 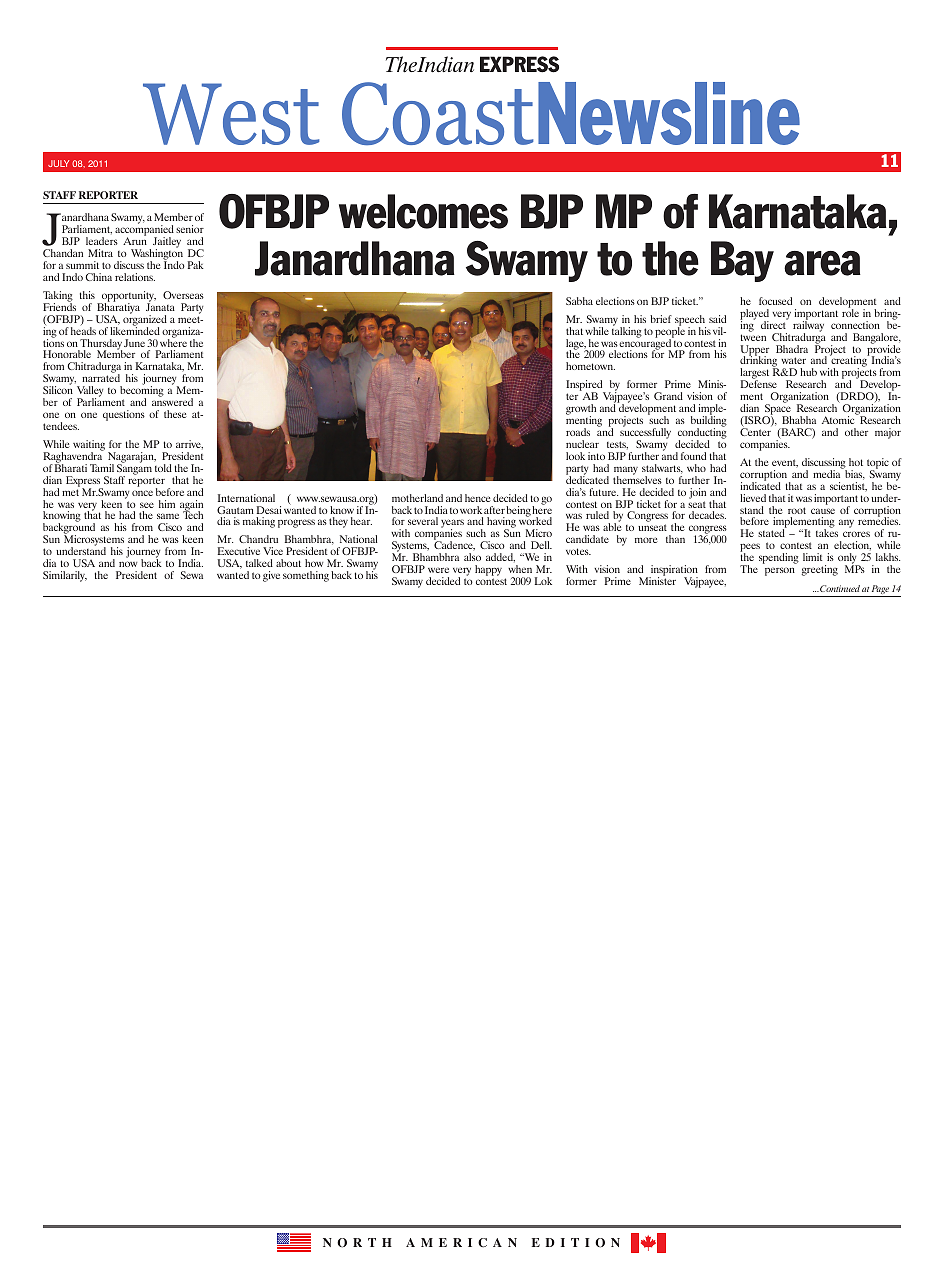 What do you see at coordinates (709, 422) in the image?
I see `building` at bounding box center [709, 422].
